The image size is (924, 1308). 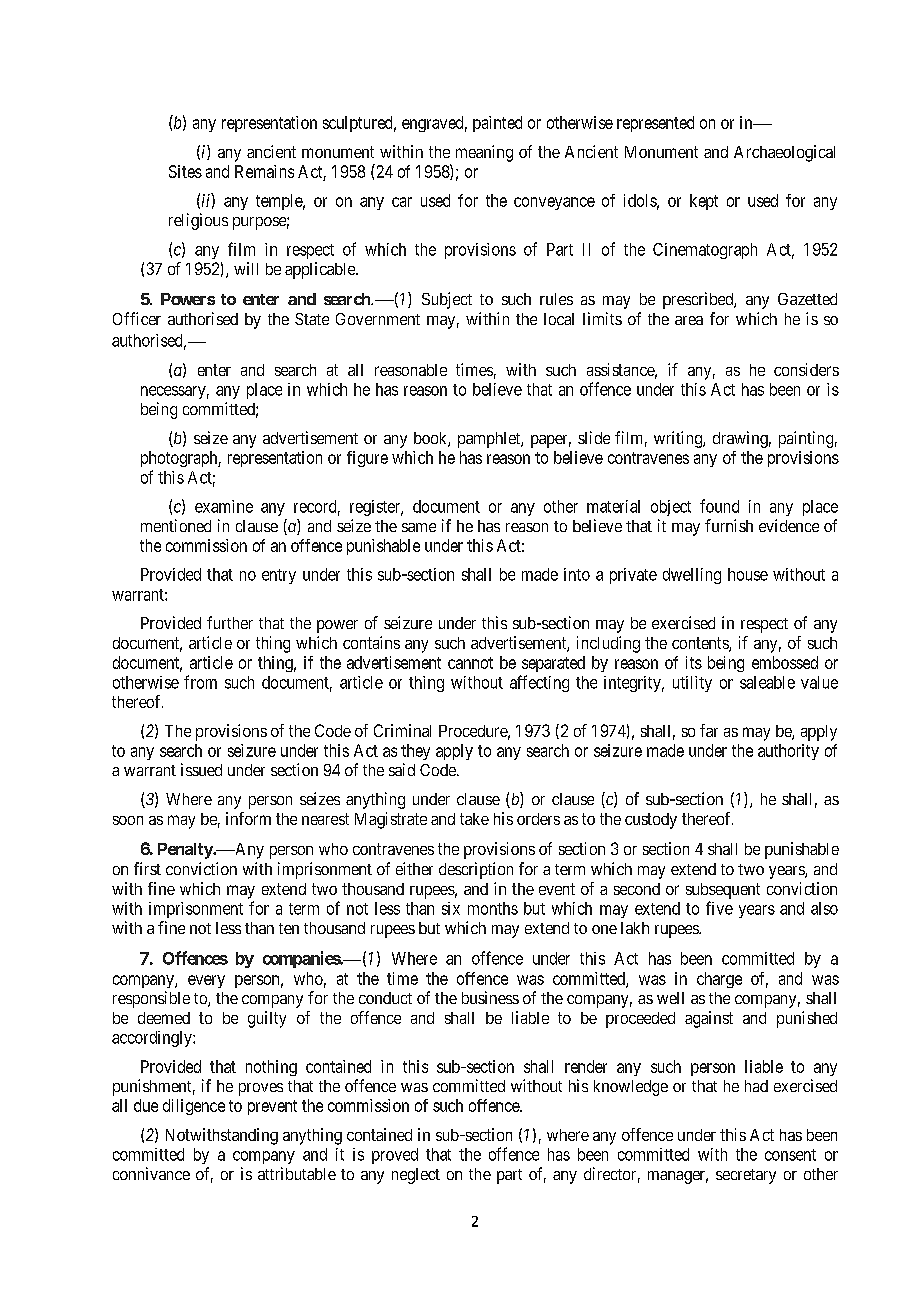 What do you see at coordinates (137, 318) in the image?
I see `Officer` at bounding box center [137, 318].
